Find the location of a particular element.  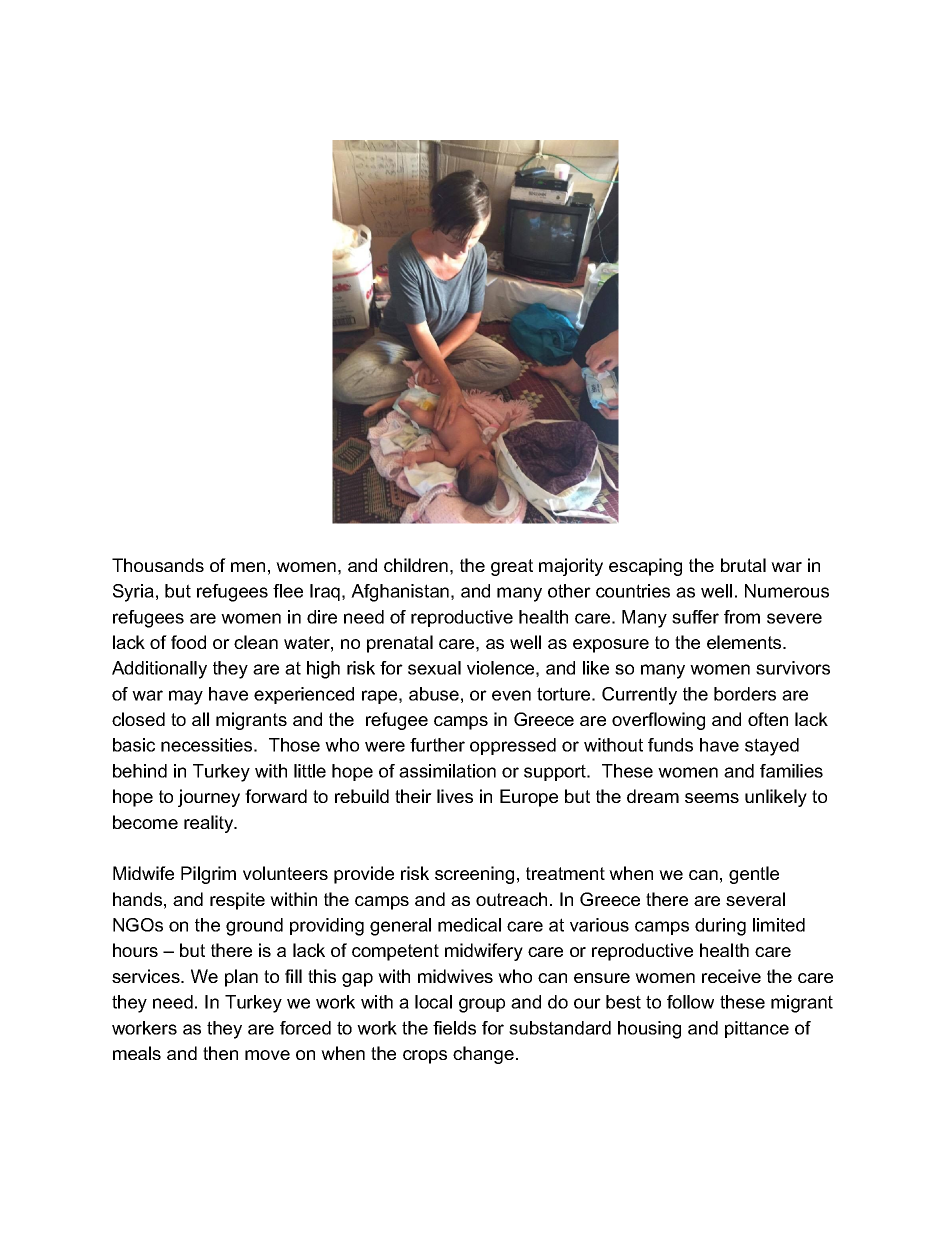

lives is located at coordinates (455, 796).
